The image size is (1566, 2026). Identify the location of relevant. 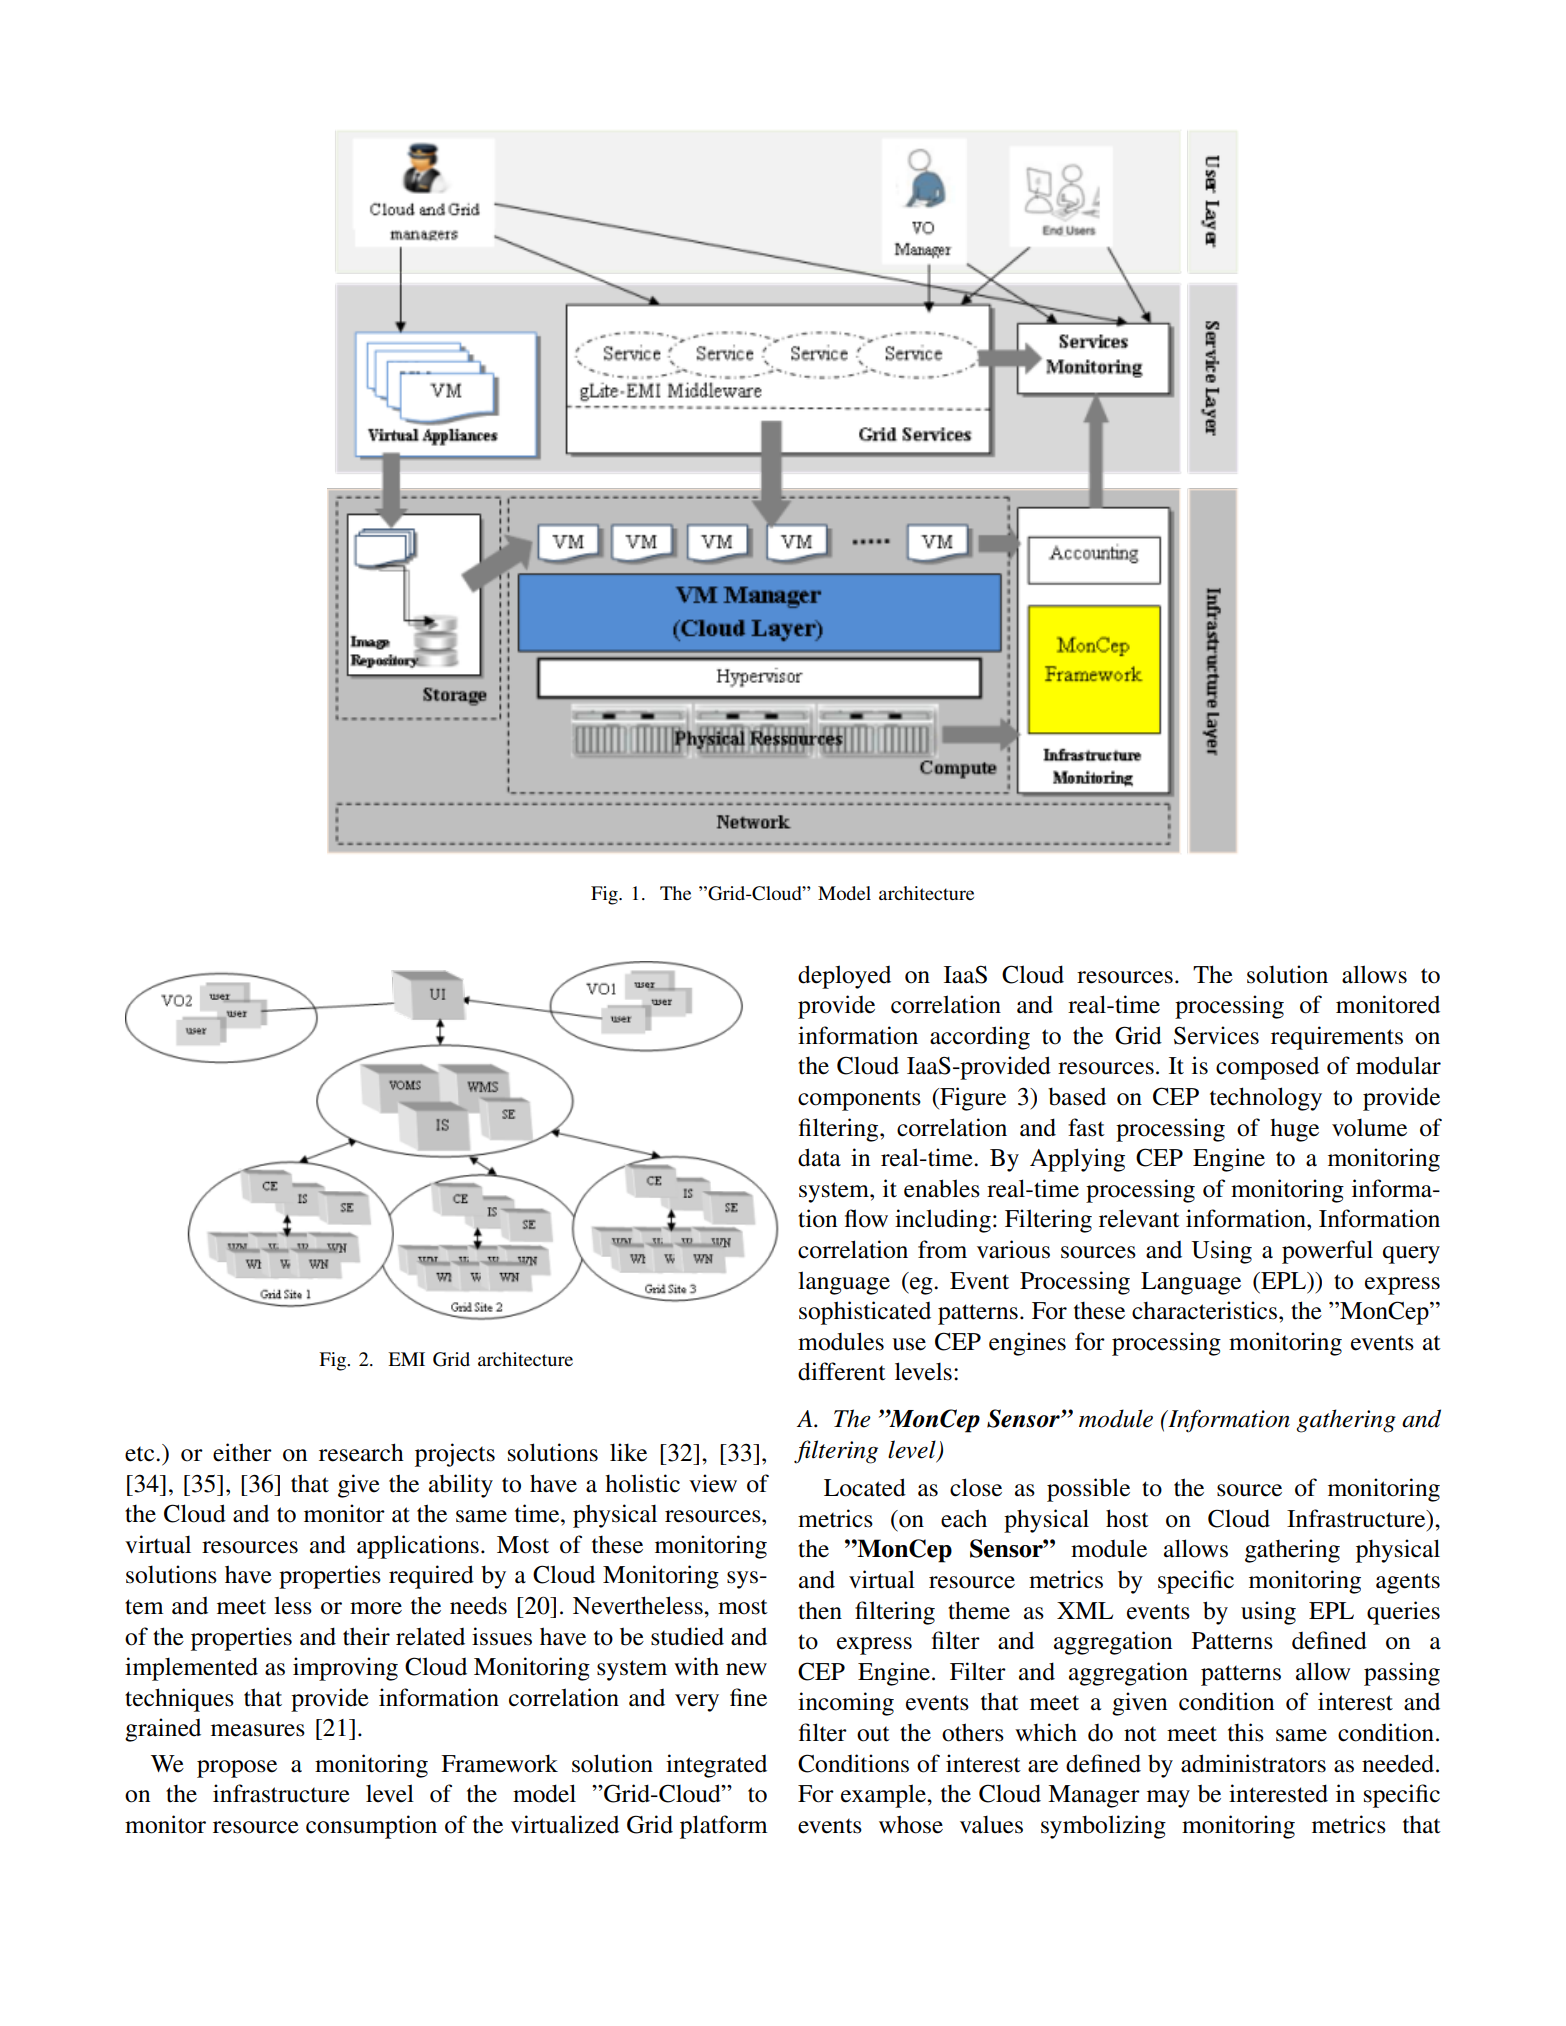
(1139, 1218).
